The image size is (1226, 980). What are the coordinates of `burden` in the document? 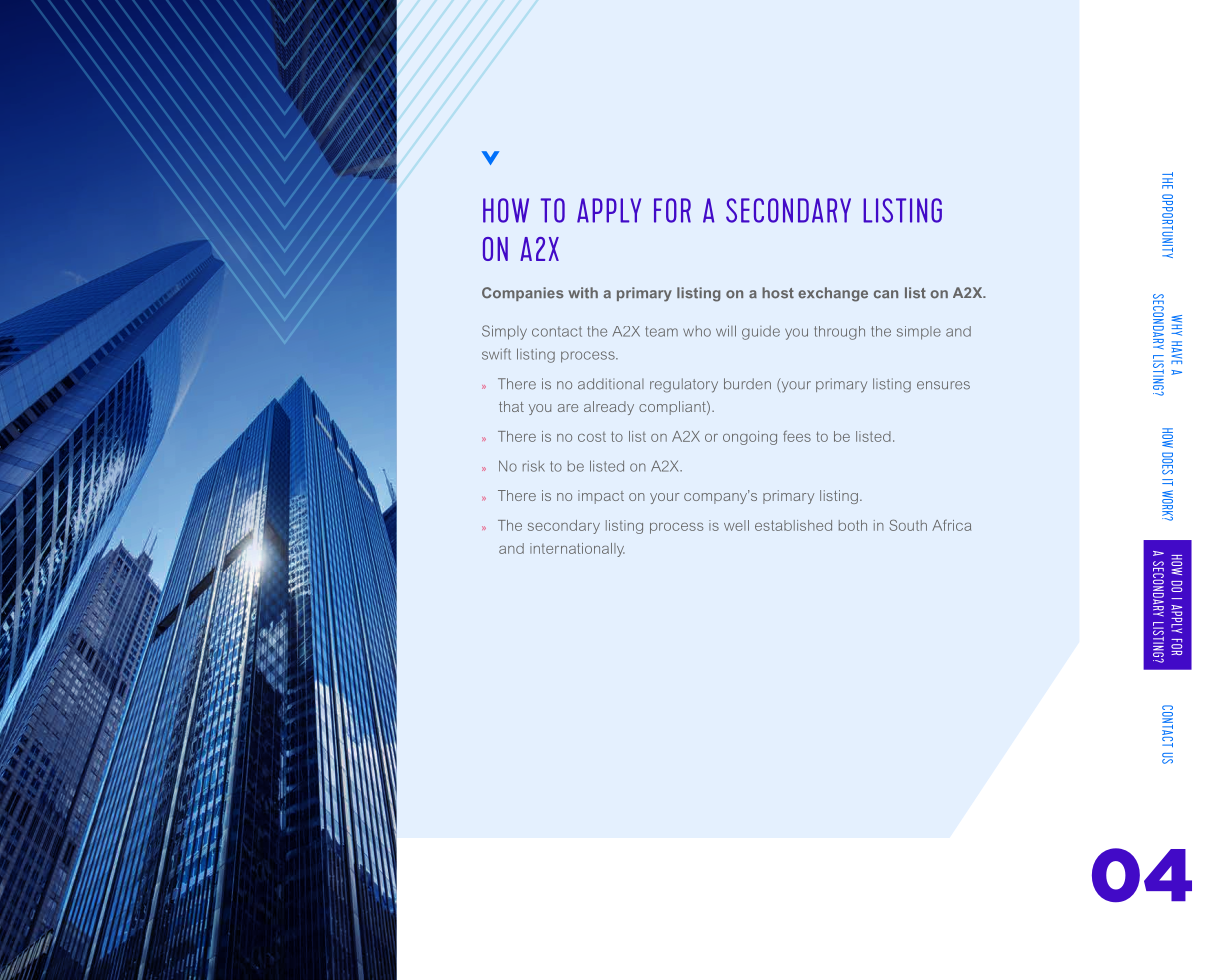 It's located at (747, 384).
